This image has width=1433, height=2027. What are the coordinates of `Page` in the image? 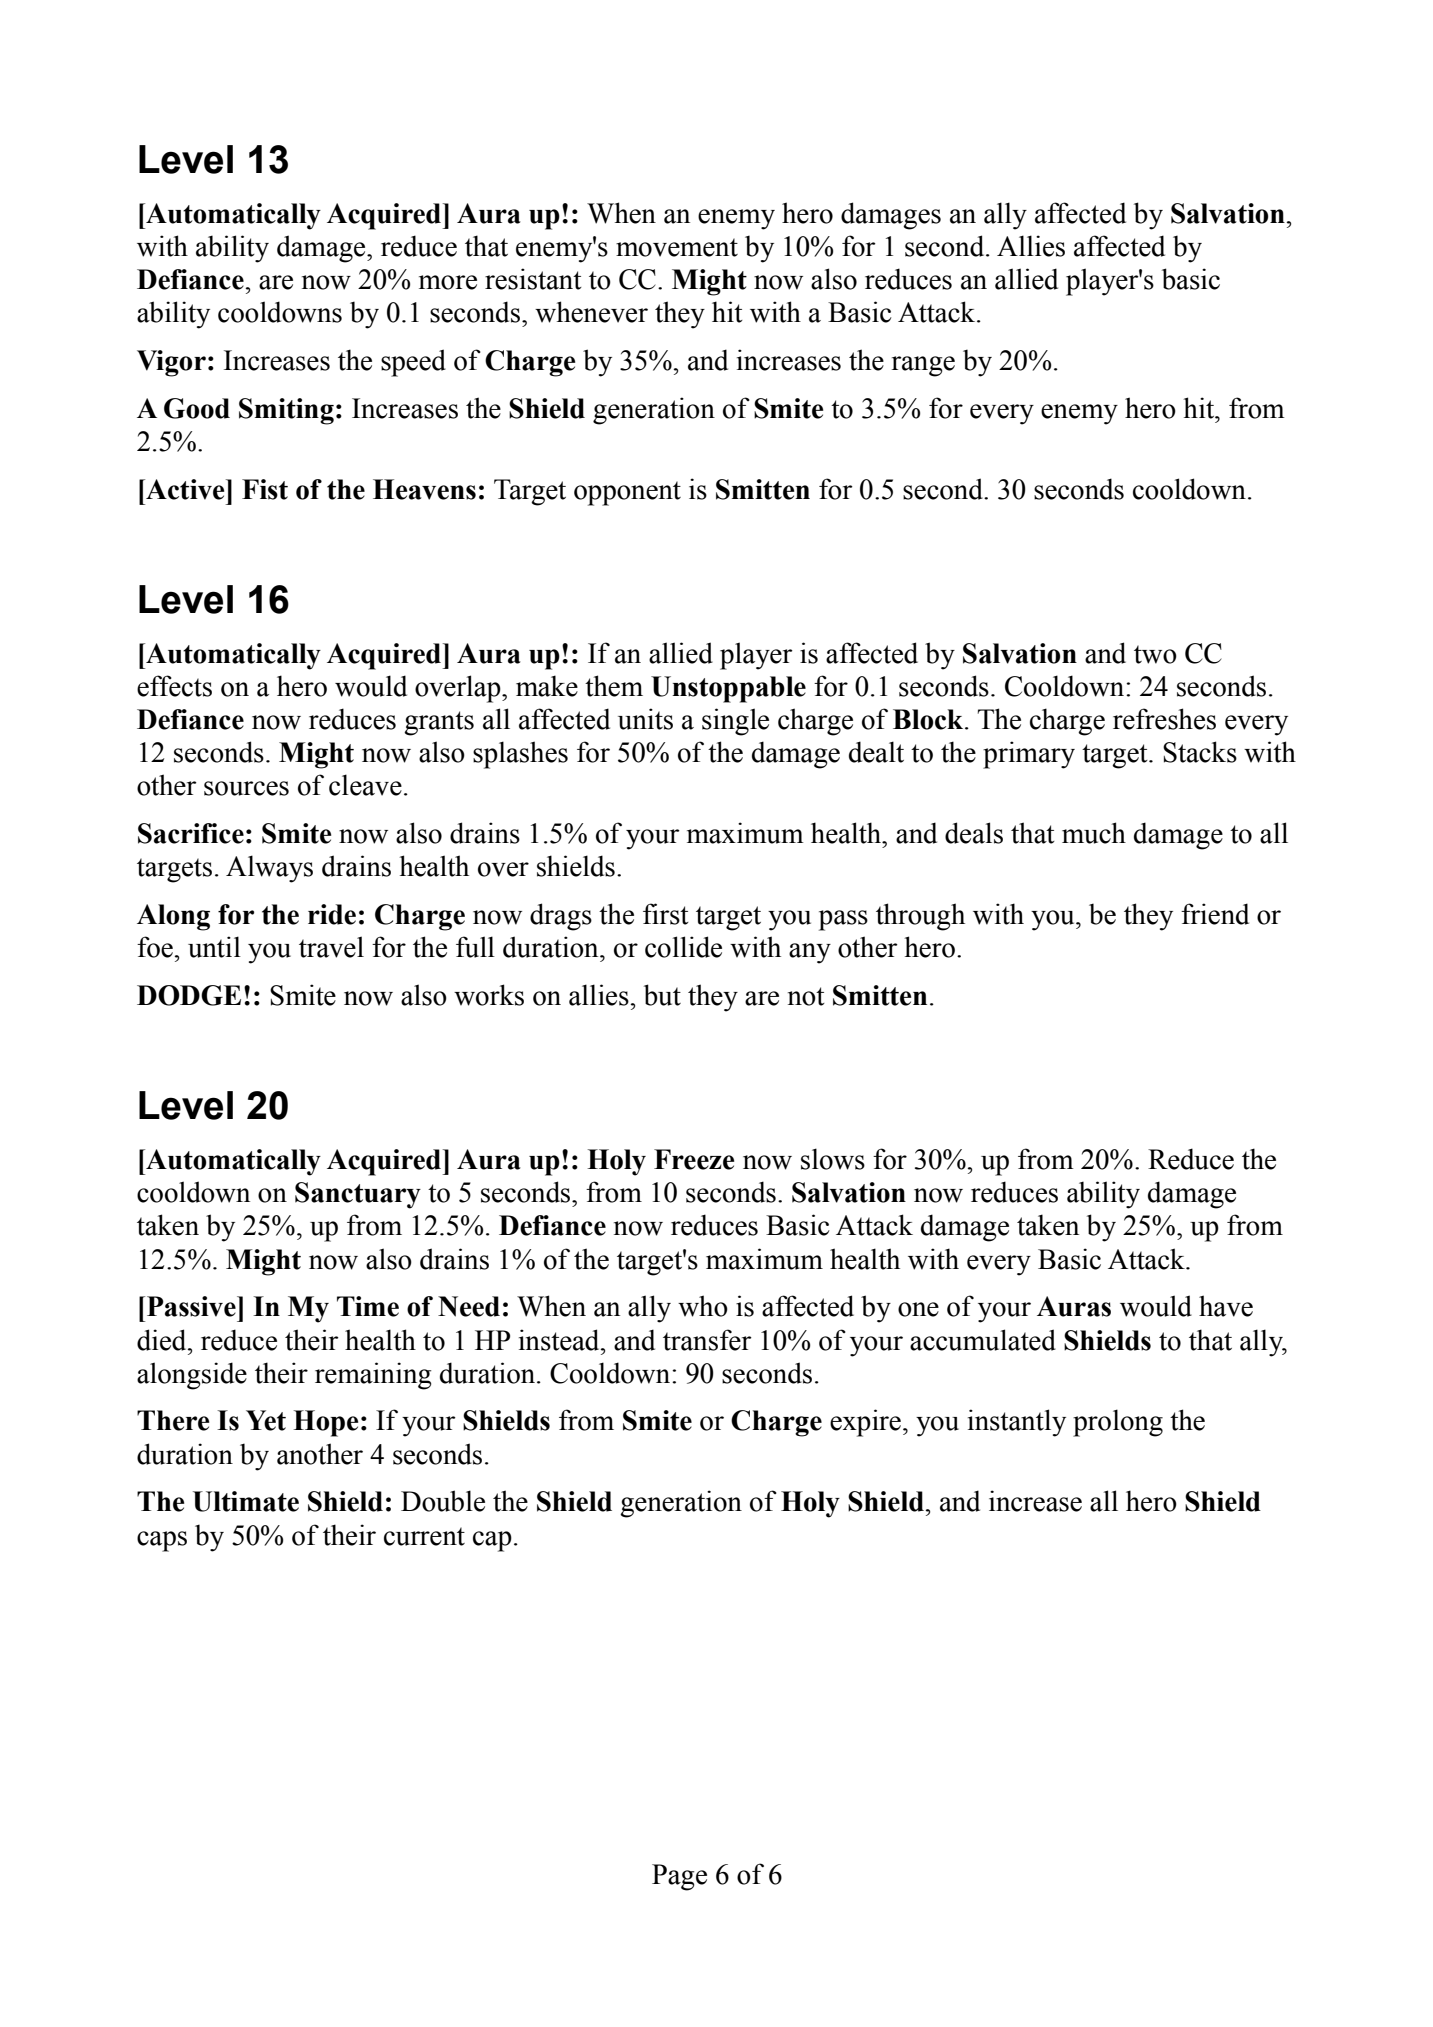 It's located at (679, 1877).
